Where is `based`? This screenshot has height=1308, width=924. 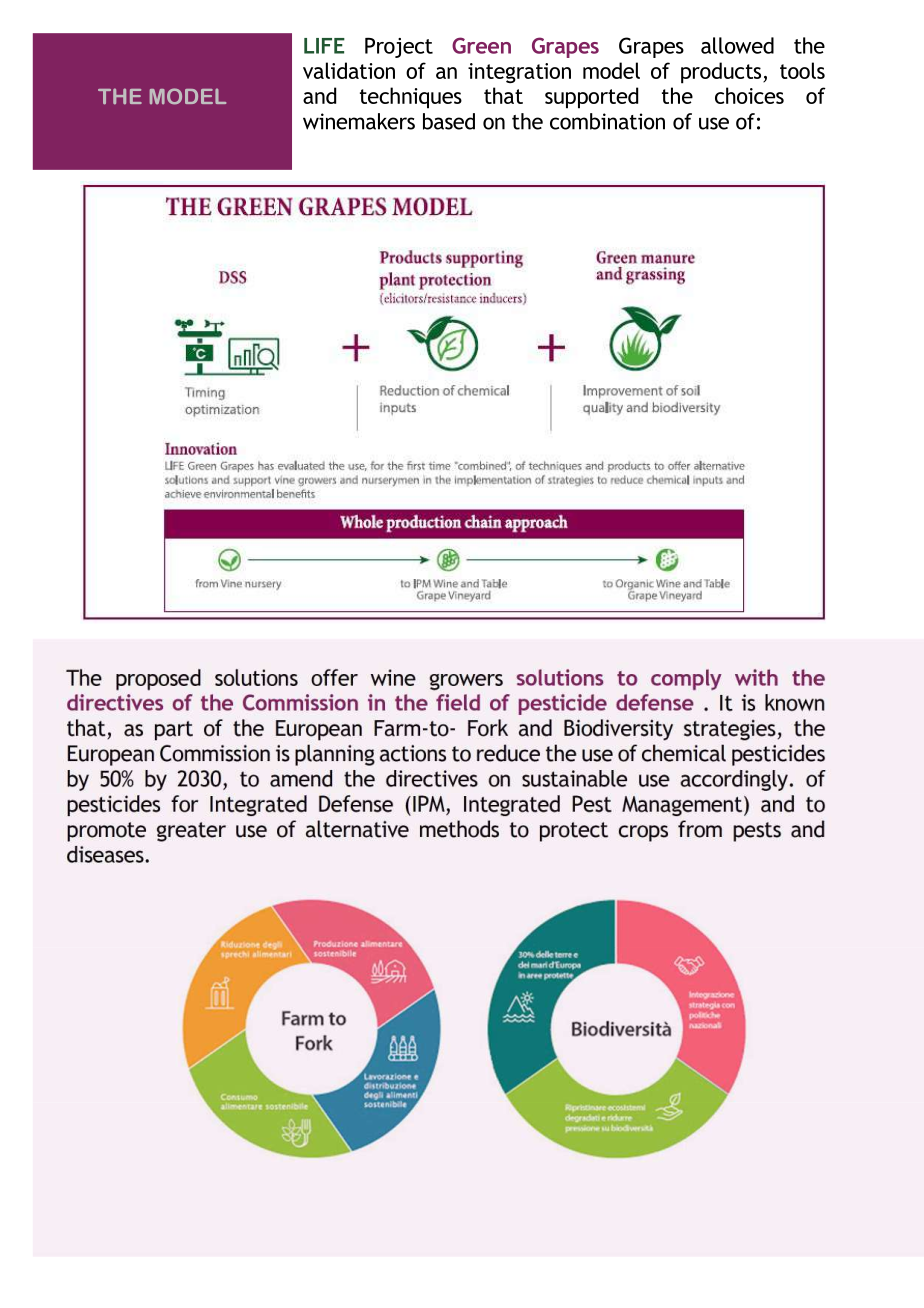
based is located at coordinates (449, 121).
